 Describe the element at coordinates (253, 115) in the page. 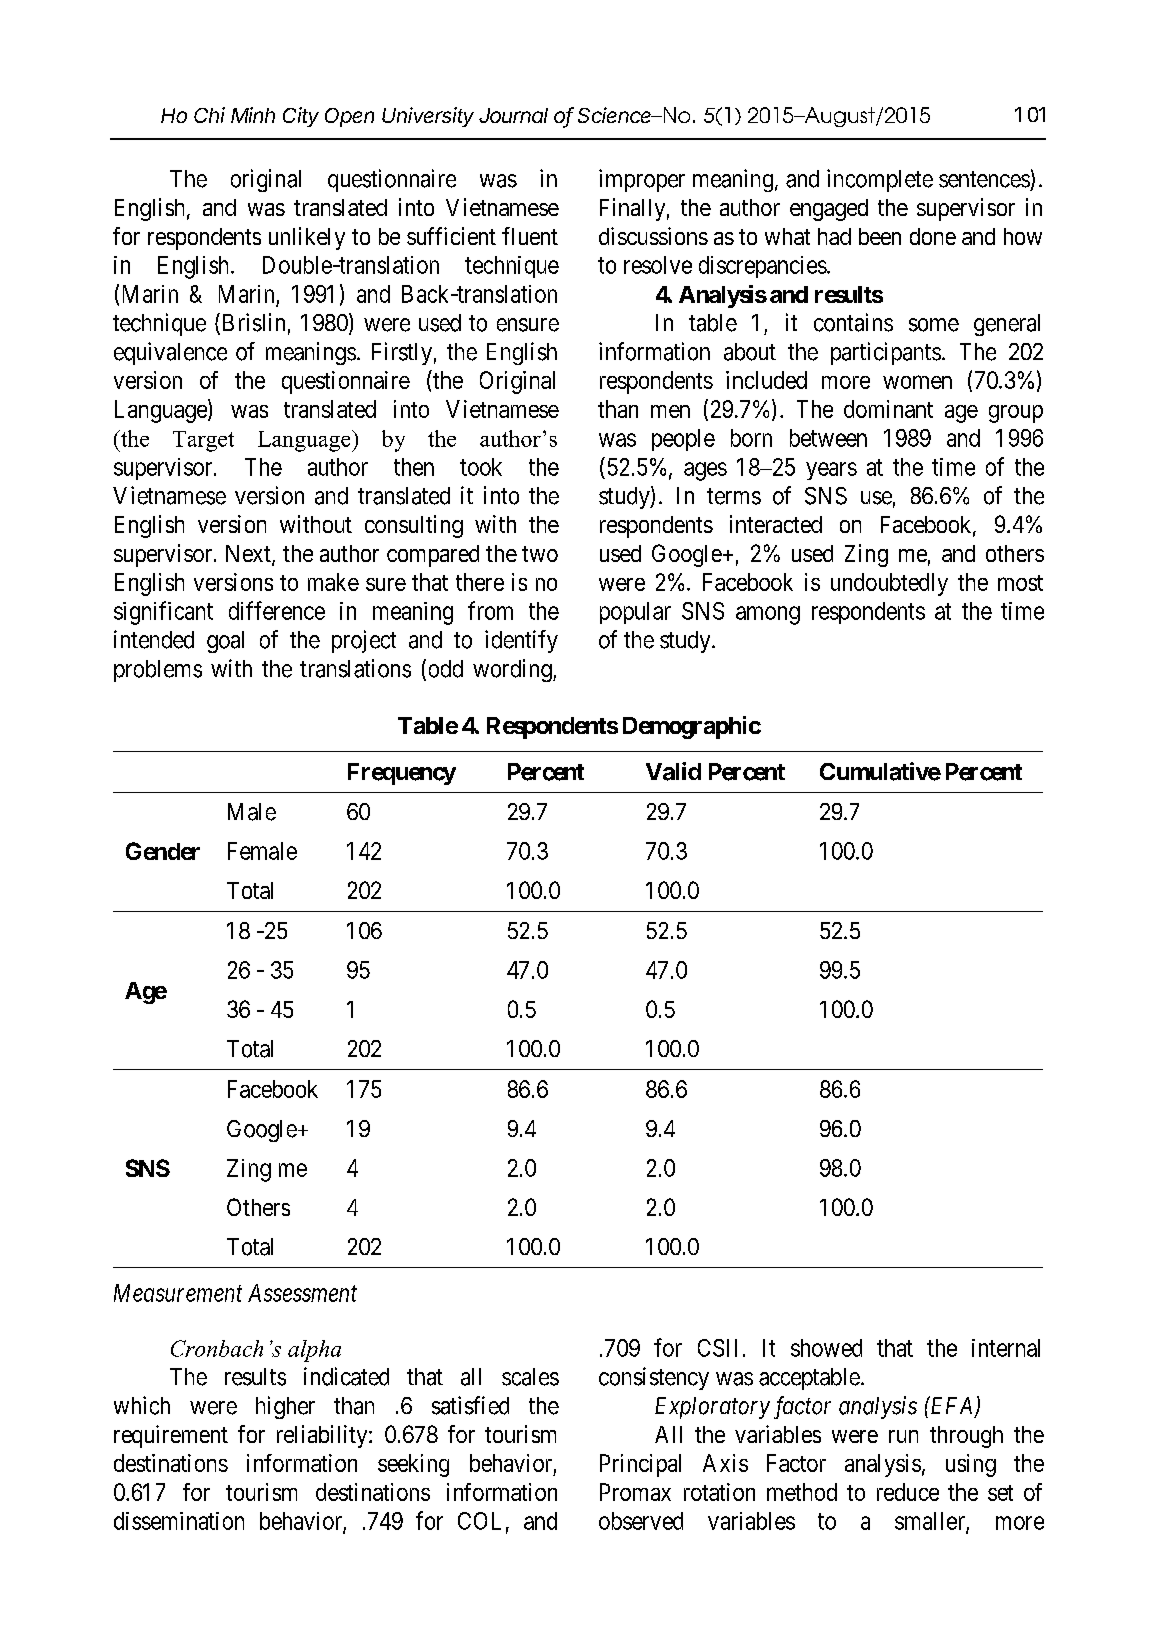

I see `Minh` at that location.
